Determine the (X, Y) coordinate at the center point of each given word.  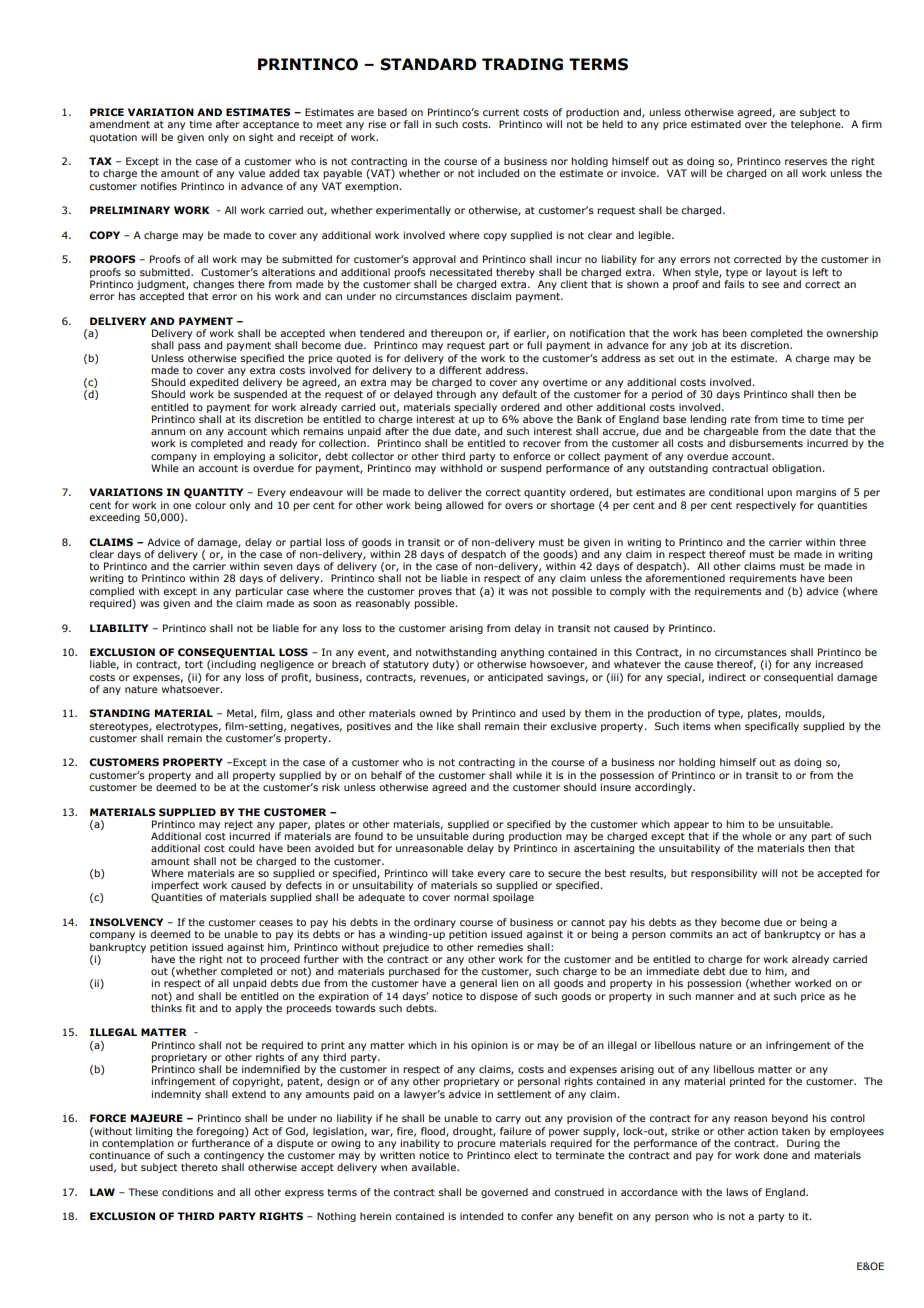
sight (261, 138)
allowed (464, 505)
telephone (817, 125)
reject (238, 825)
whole (757, 836)
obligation (798, 469)
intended (481, 1216)
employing (239, 457)
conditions (187, 1192)
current (501, 112)
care (520, 874)
